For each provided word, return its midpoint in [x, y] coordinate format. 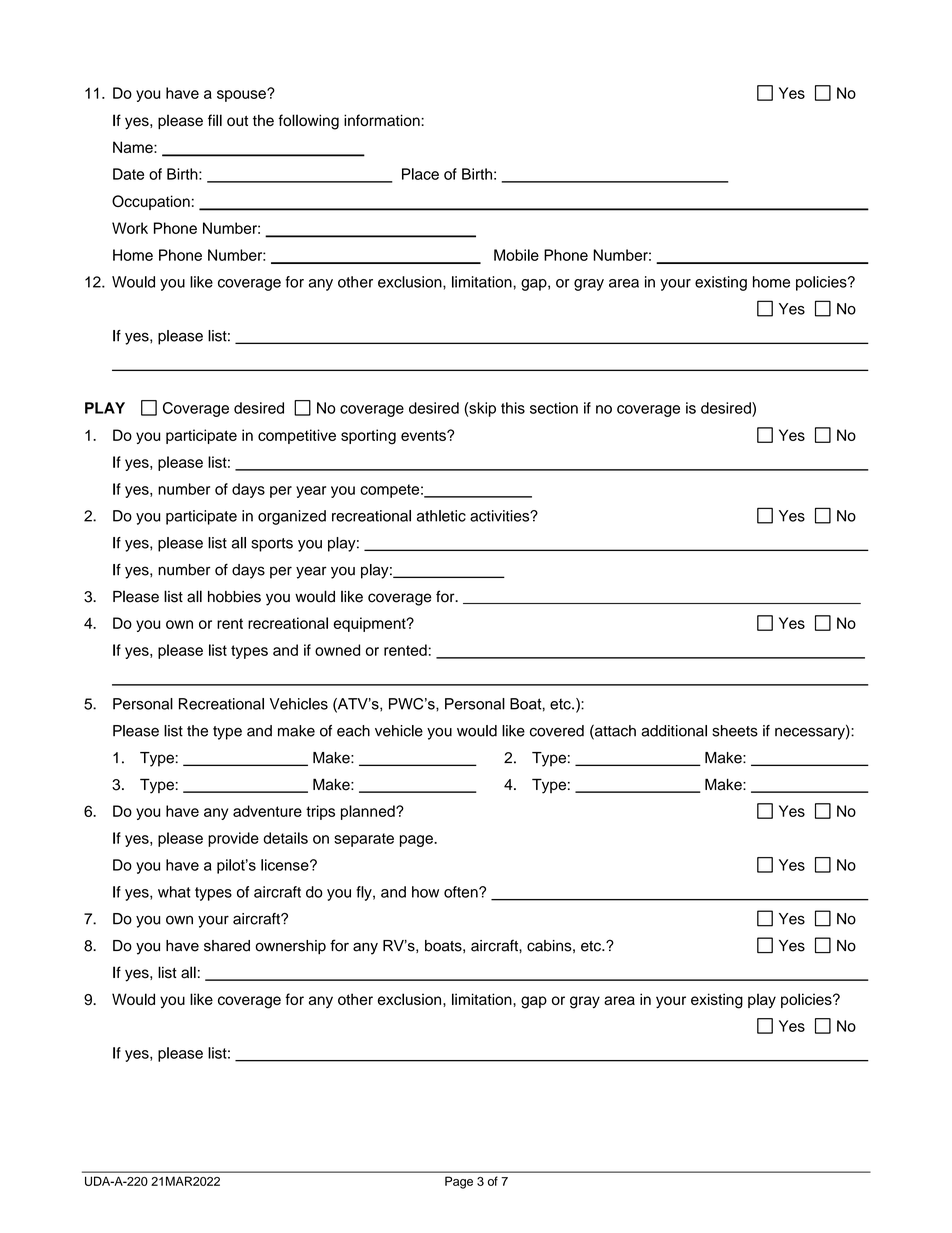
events [424, 435]
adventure [267, 811]
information [383, 120]
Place [420, 174]
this [513, 408]
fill [215, 120]
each [353, 731]
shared [227, 946]
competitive [297, 436]
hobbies [234, 597]
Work [130, 228]
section [554, 408]
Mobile [516, 255]
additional [674, 731]
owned [337, 650]
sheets [735, 731]
